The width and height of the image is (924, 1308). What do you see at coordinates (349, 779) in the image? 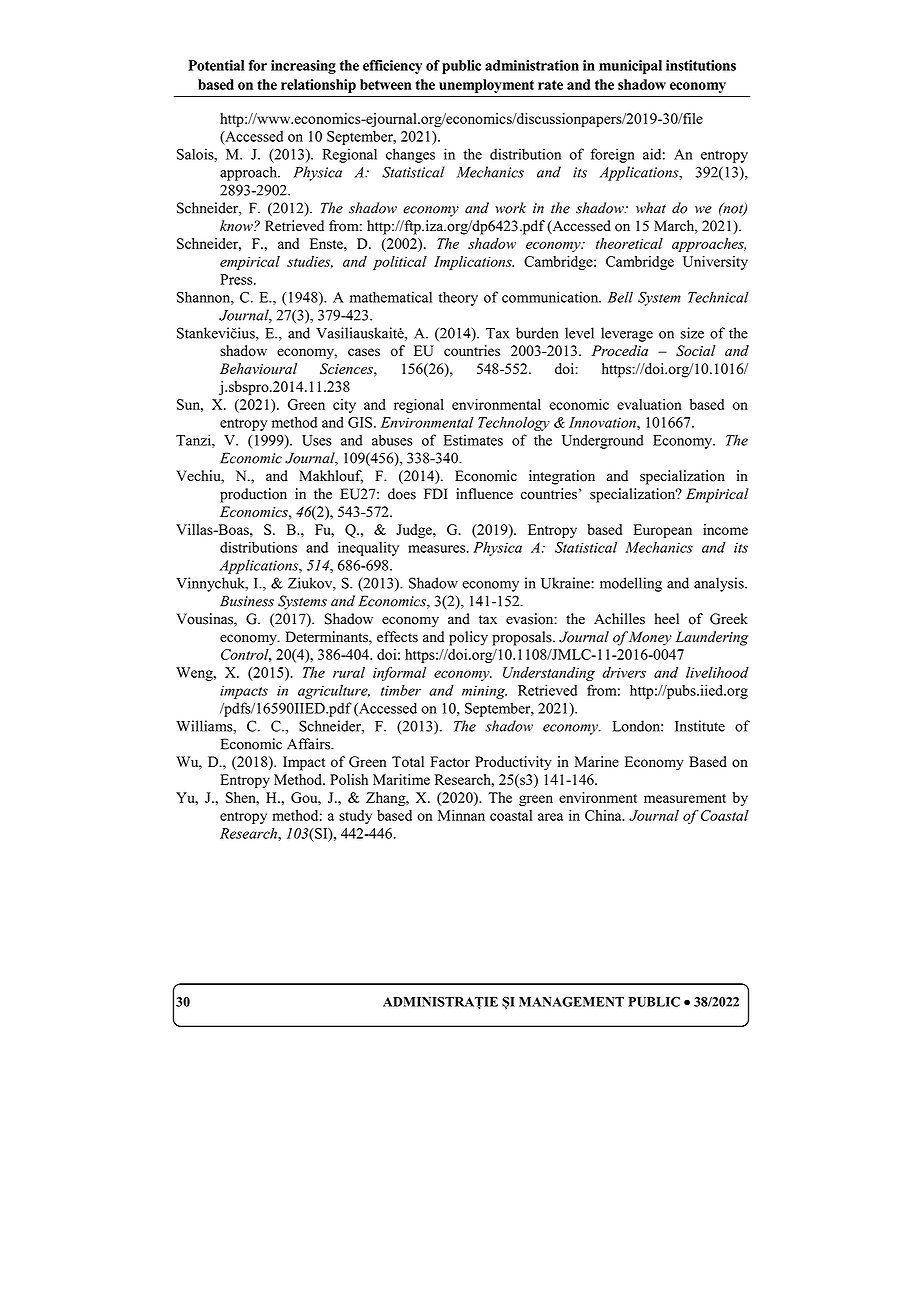
I see `Polish` at bounding box center [349, 779].
